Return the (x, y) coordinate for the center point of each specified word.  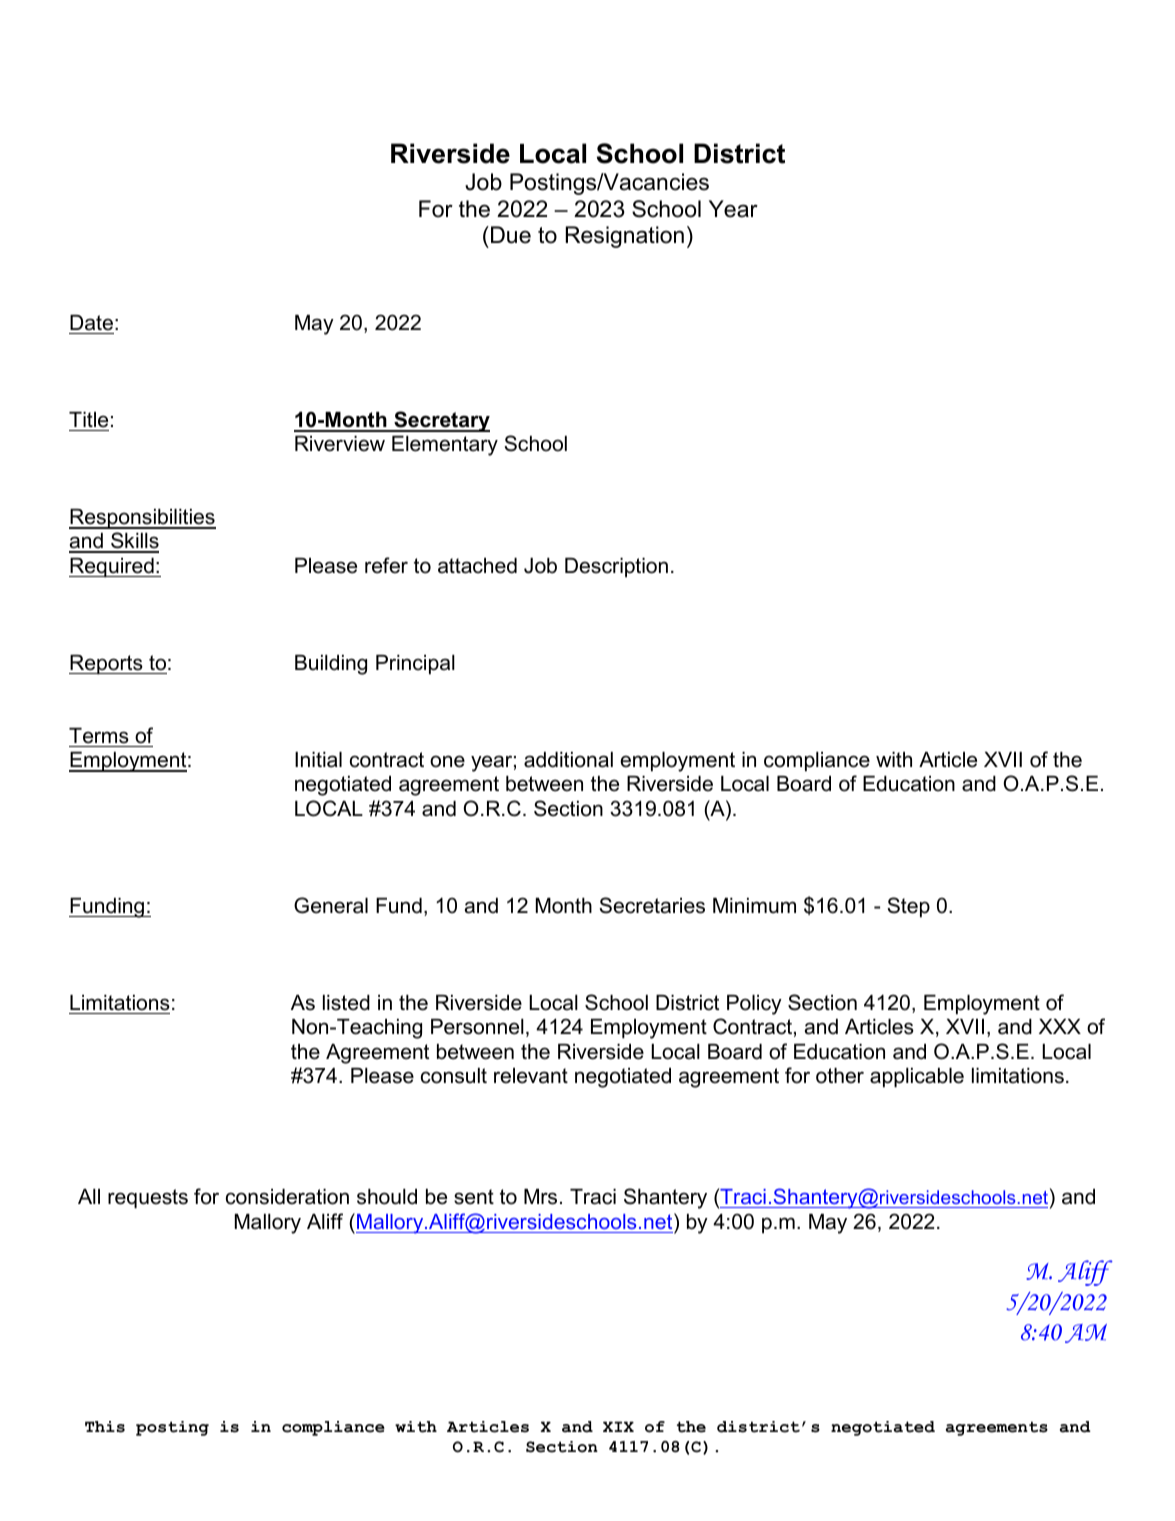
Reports (107, 665)
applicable (917, 1078)
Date (91, 323)
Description (616, 568)
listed (346, 1003)
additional (568, 760)
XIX (618, 1426)
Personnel (477, 1027)
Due (511, 235)
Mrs (540, 1197)
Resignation (625, 237)
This (105, 1427)
